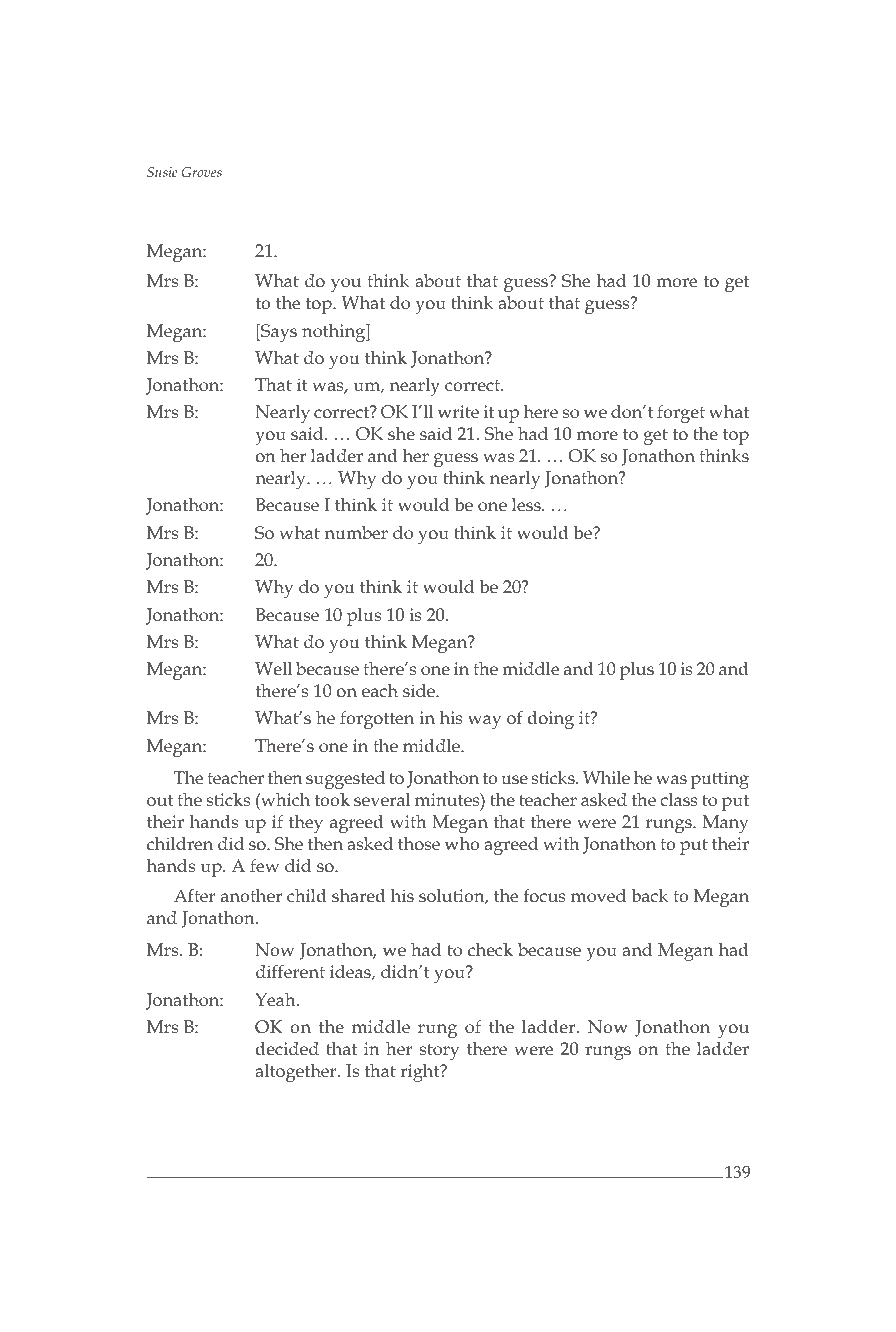  What do you see at coordinates (681, 414) in the image?
I see `forget` at bounding box center [681, 414].
